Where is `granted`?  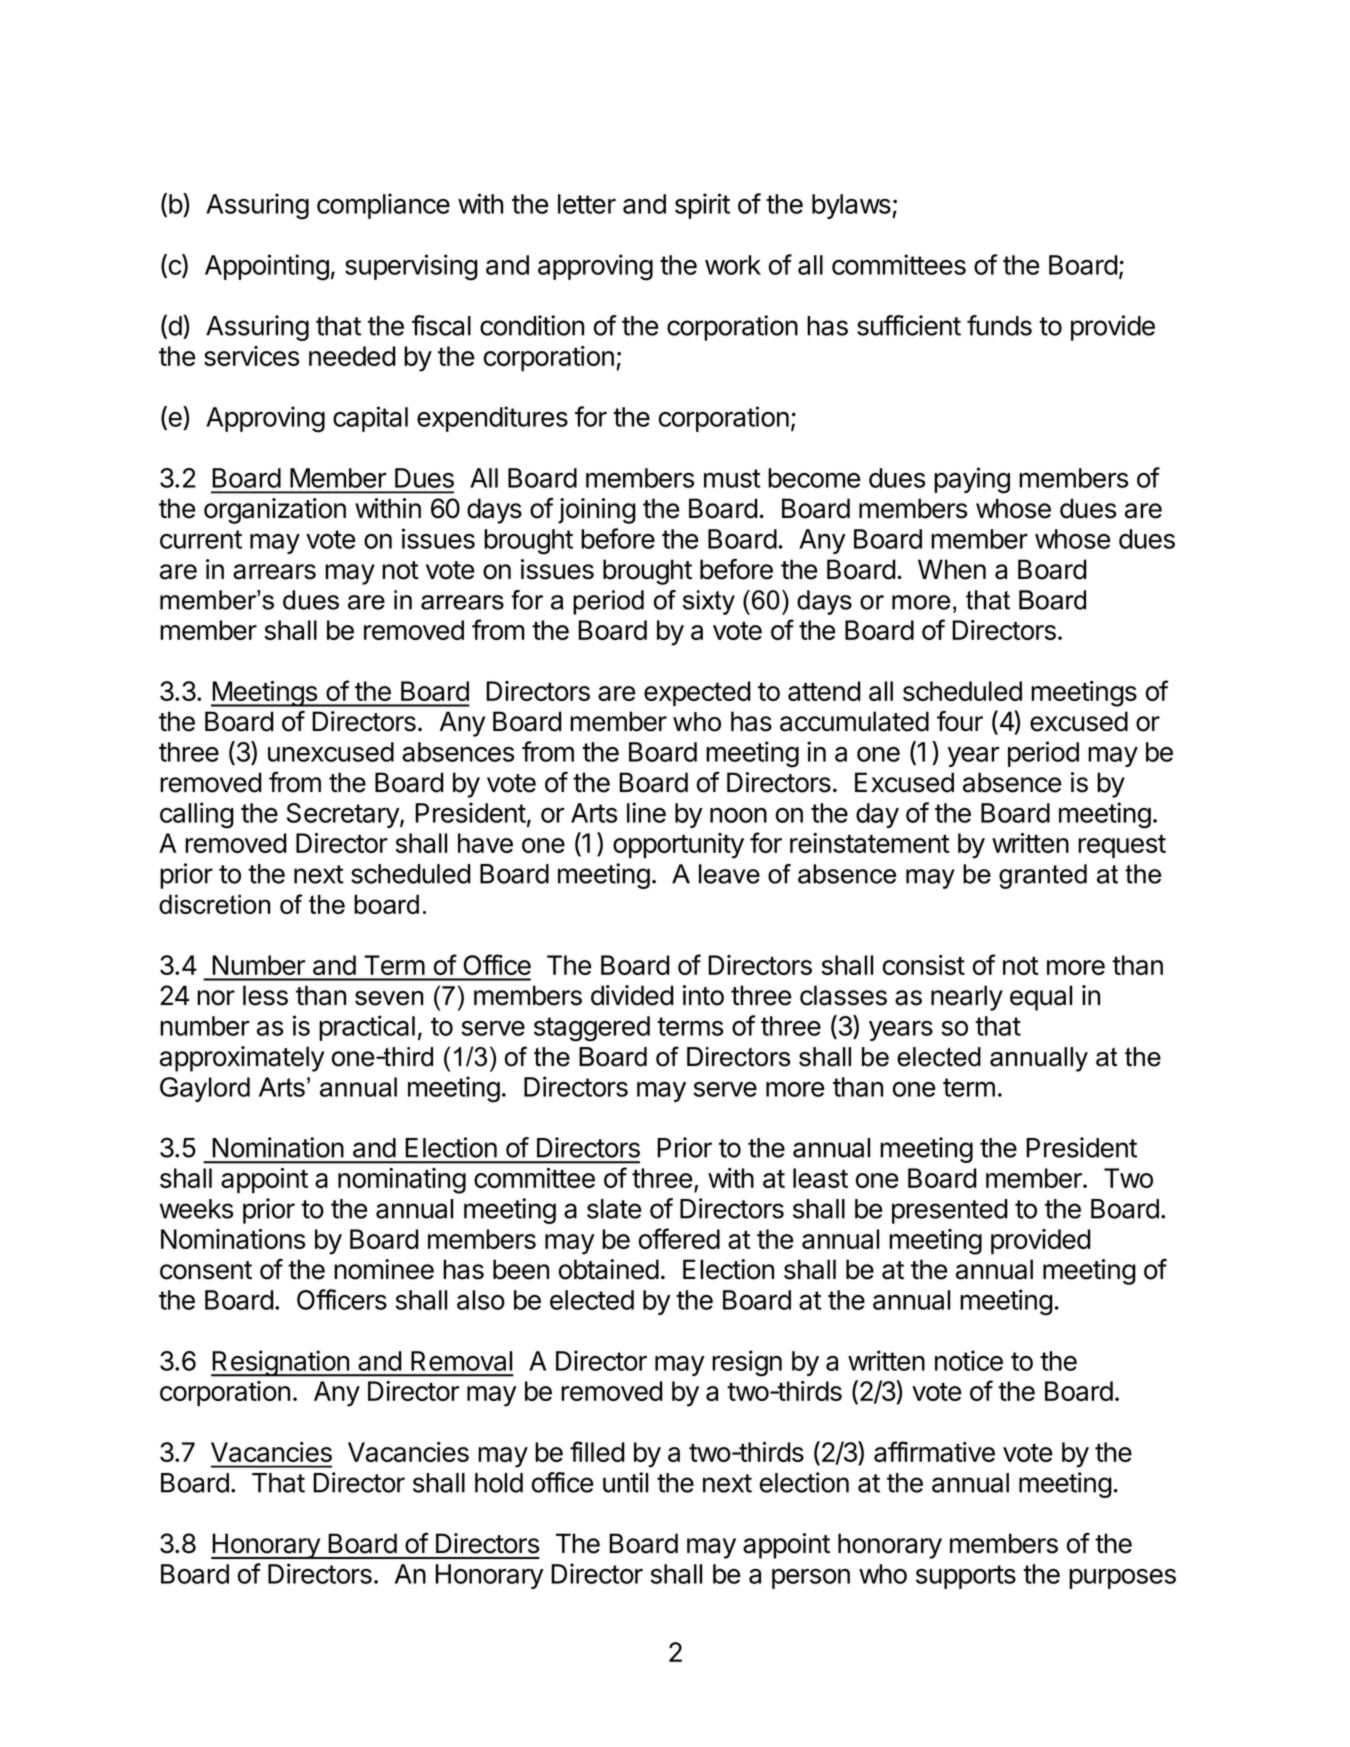
granted is located at coordinates (1043, 876).
